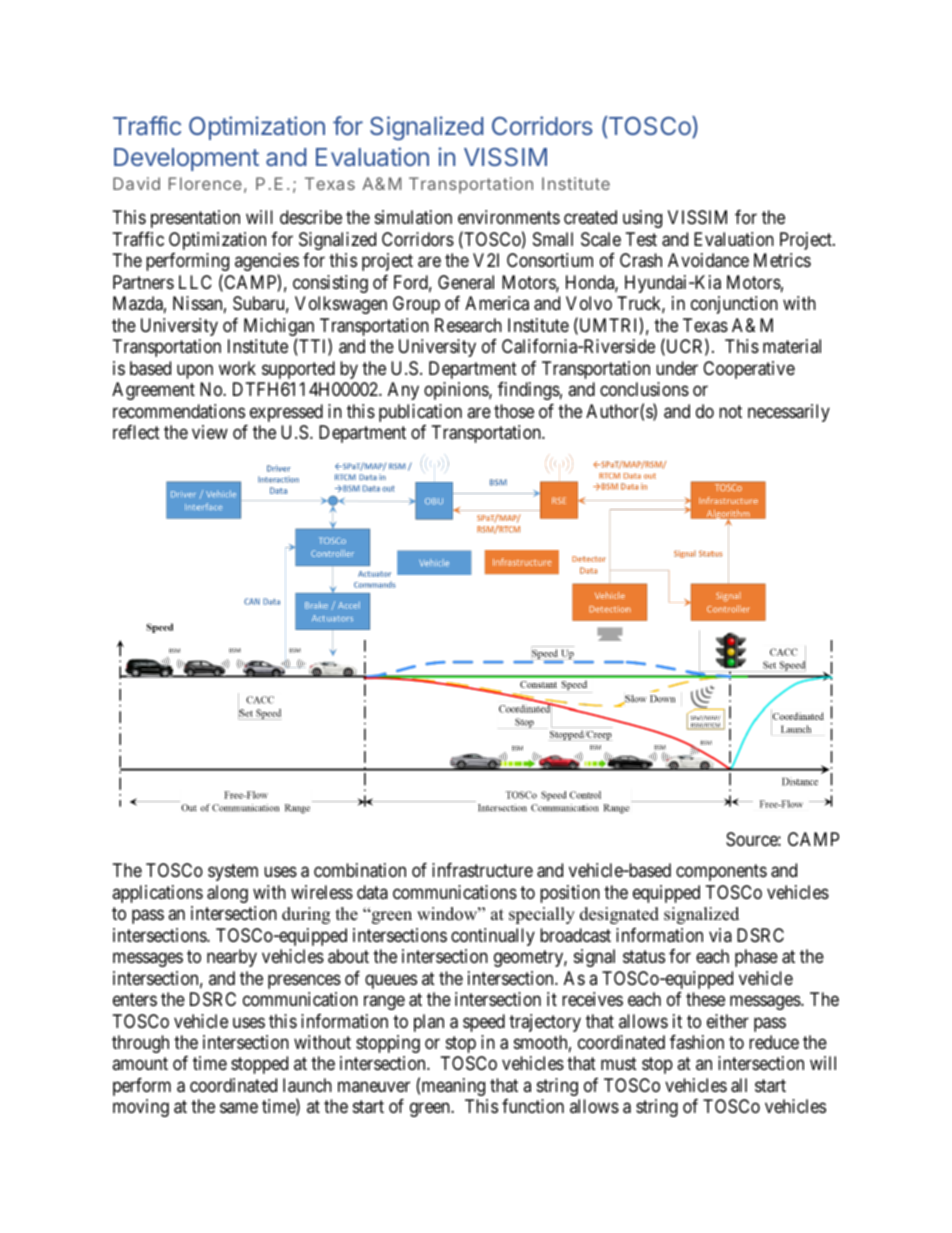 Image resolution: width=952 pixels, height=1233 pixels. Describe the element at coordinates (730, 411) in the image. I see `not` at that location.
